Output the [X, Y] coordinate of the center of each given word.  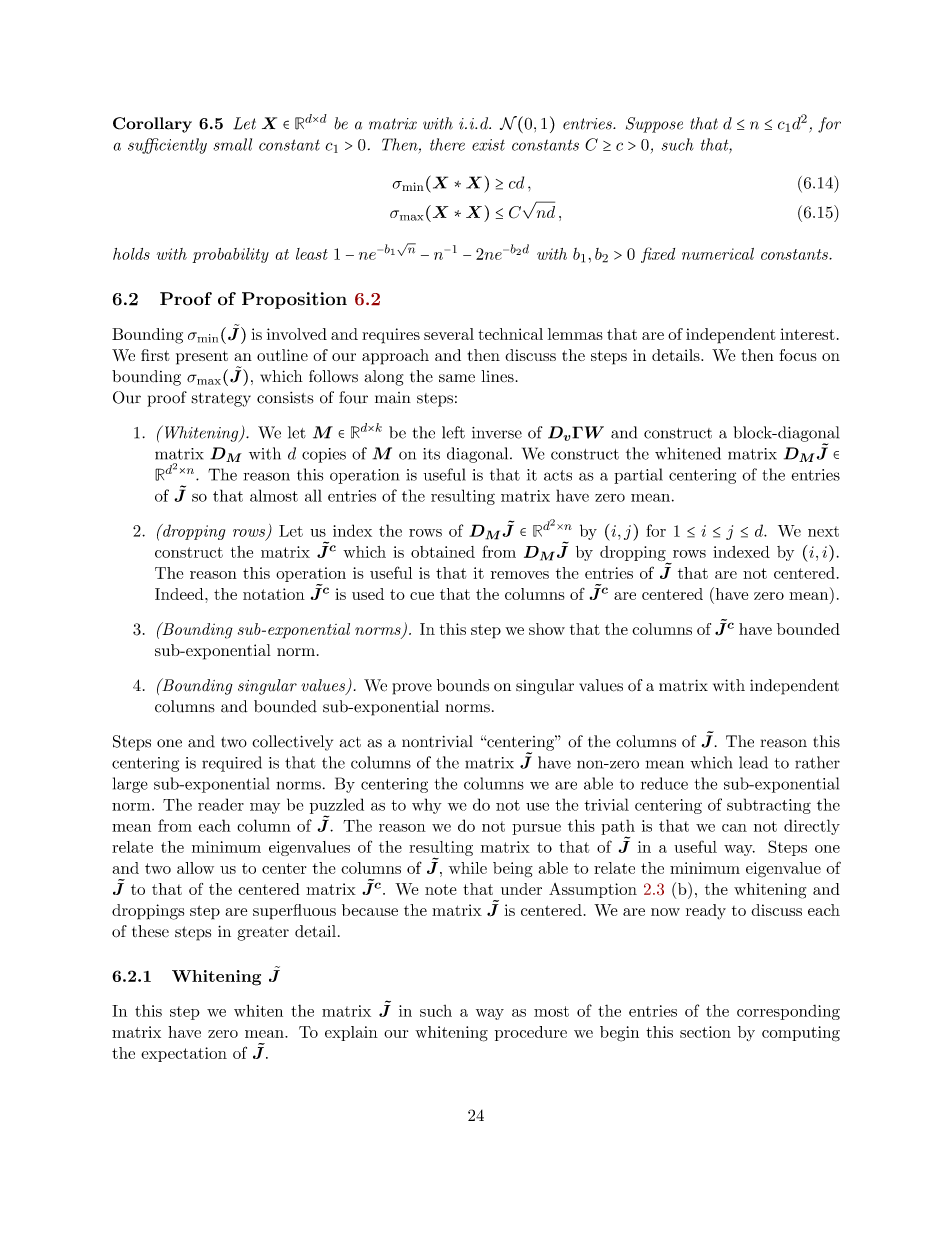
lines [497, 376]
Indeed [180, 594]
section [705, 1032]
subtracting [769, 806]
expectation [184, 1054]
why [427, 806]
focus [798, 355]
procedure [531, 1033]
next [823, 531]
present [202, 357]
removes [520, 575]
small [232, 144]
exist [488, 145]
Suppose [654, 125]
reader [221, 804]
